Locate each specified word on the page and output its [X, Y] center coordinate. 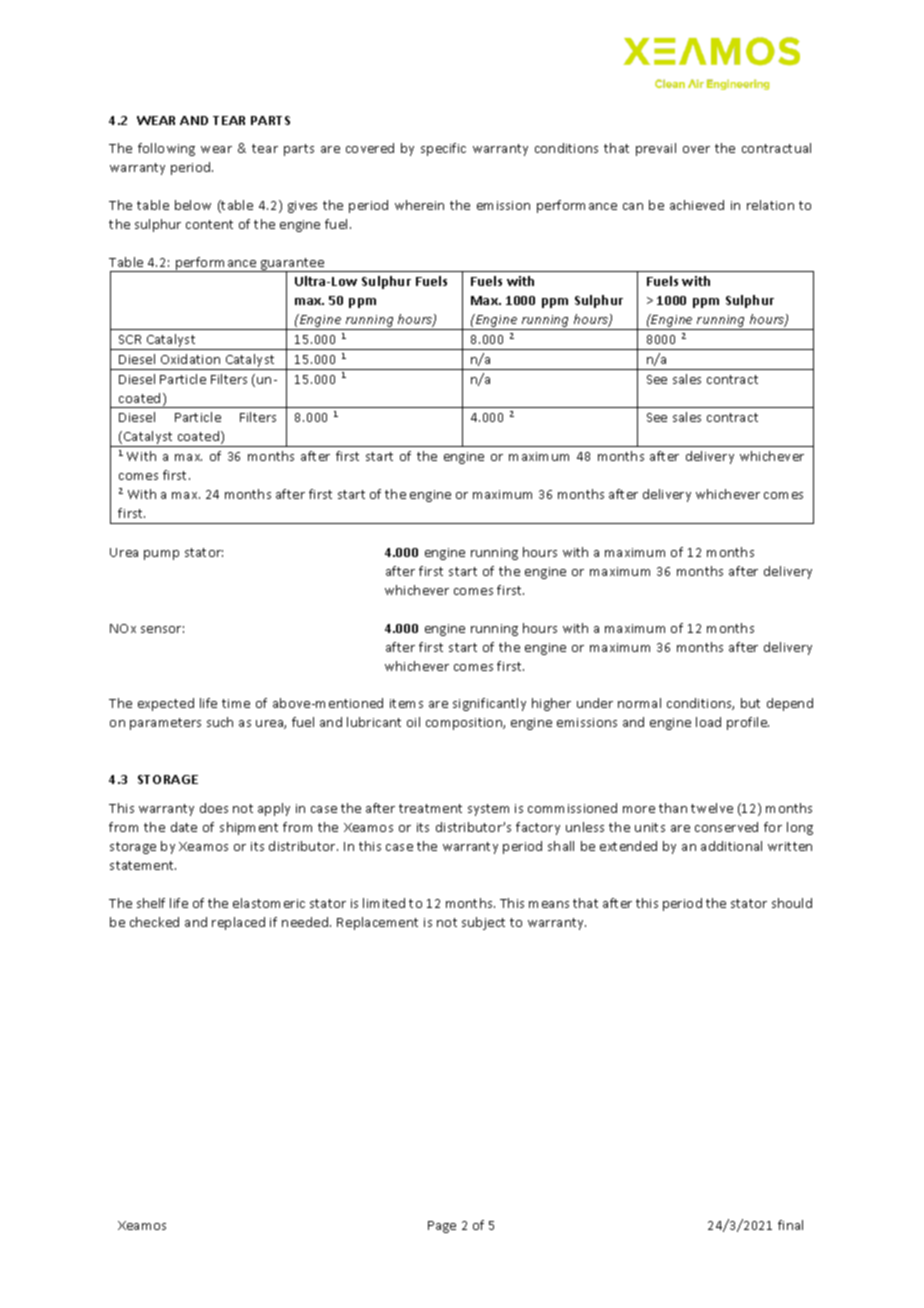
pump [161, 555]
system [488, 810]
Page [442, 1227]
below [193, 205]
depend [790, 704]
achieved [697, 205]
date [184, 827]
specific [443, 149]
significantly [489, 704]
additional [731, 846]
